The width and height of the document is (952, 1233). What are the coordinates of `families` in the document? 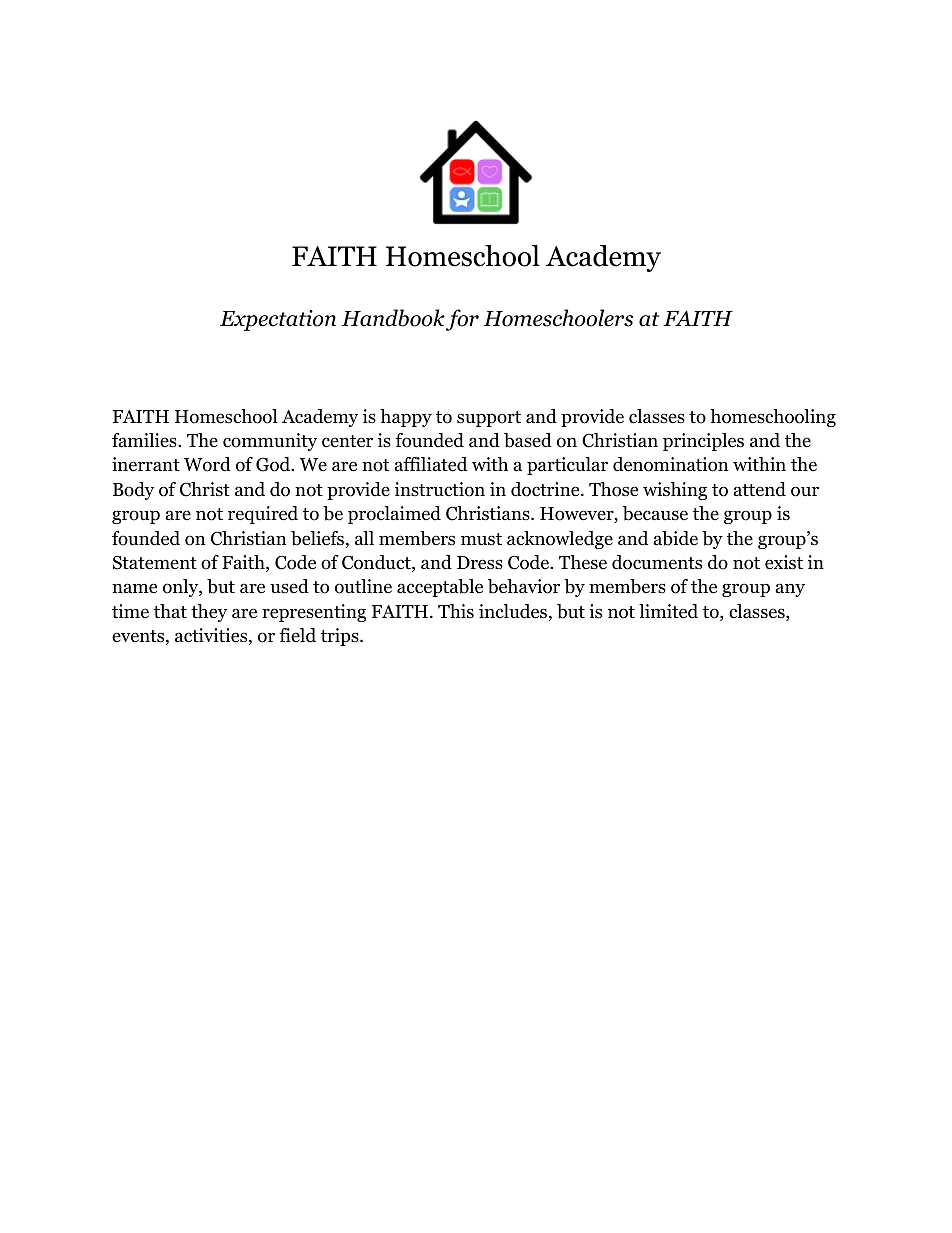 It's located at (145, 440).
